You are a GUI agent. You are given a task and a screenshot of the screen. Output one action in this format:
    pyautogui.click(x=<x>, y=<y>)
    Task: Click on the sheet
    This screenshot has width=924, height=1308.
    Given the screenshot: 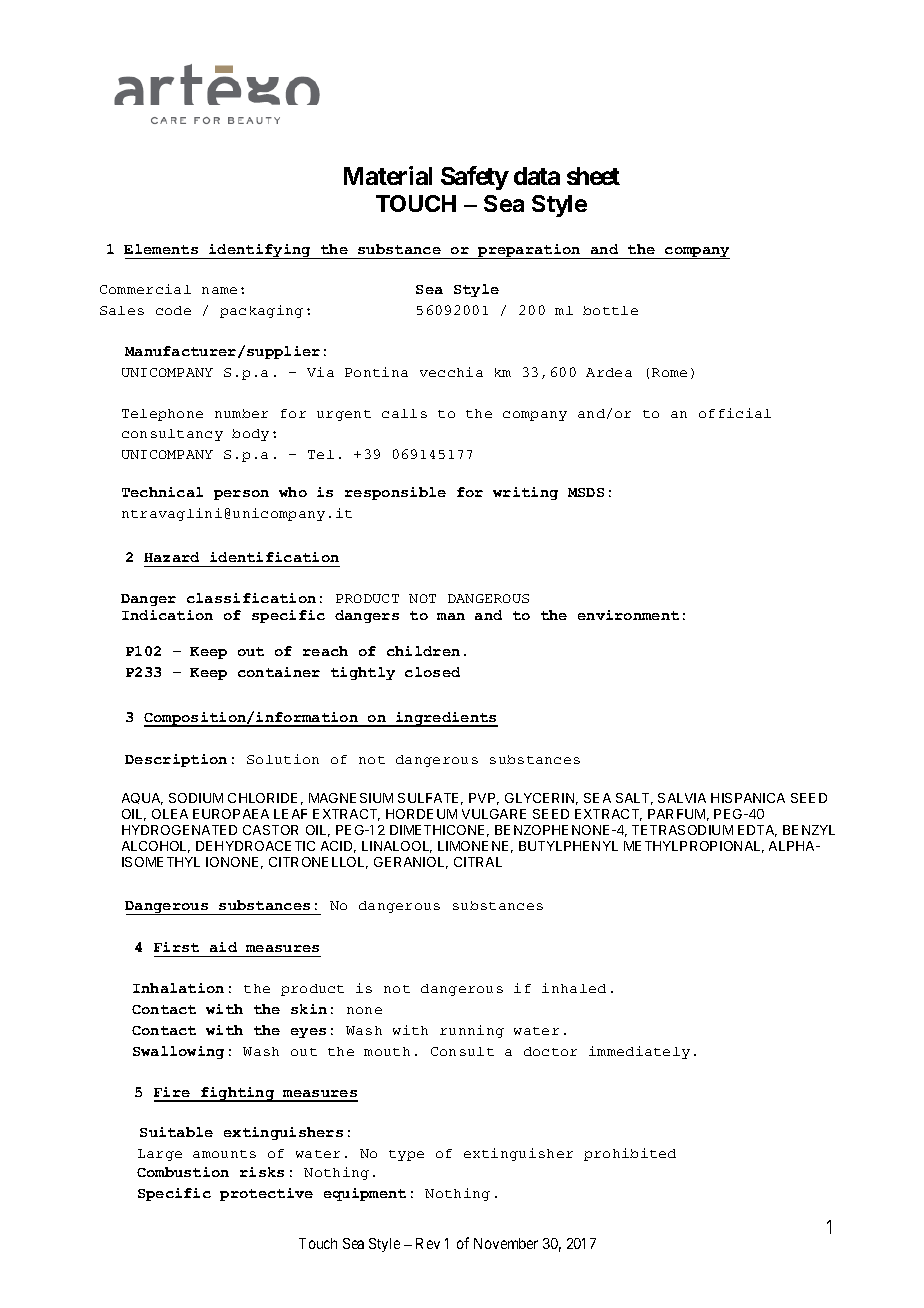 What is the action you would take?
    pyautogui.click(x=593, y=176)
